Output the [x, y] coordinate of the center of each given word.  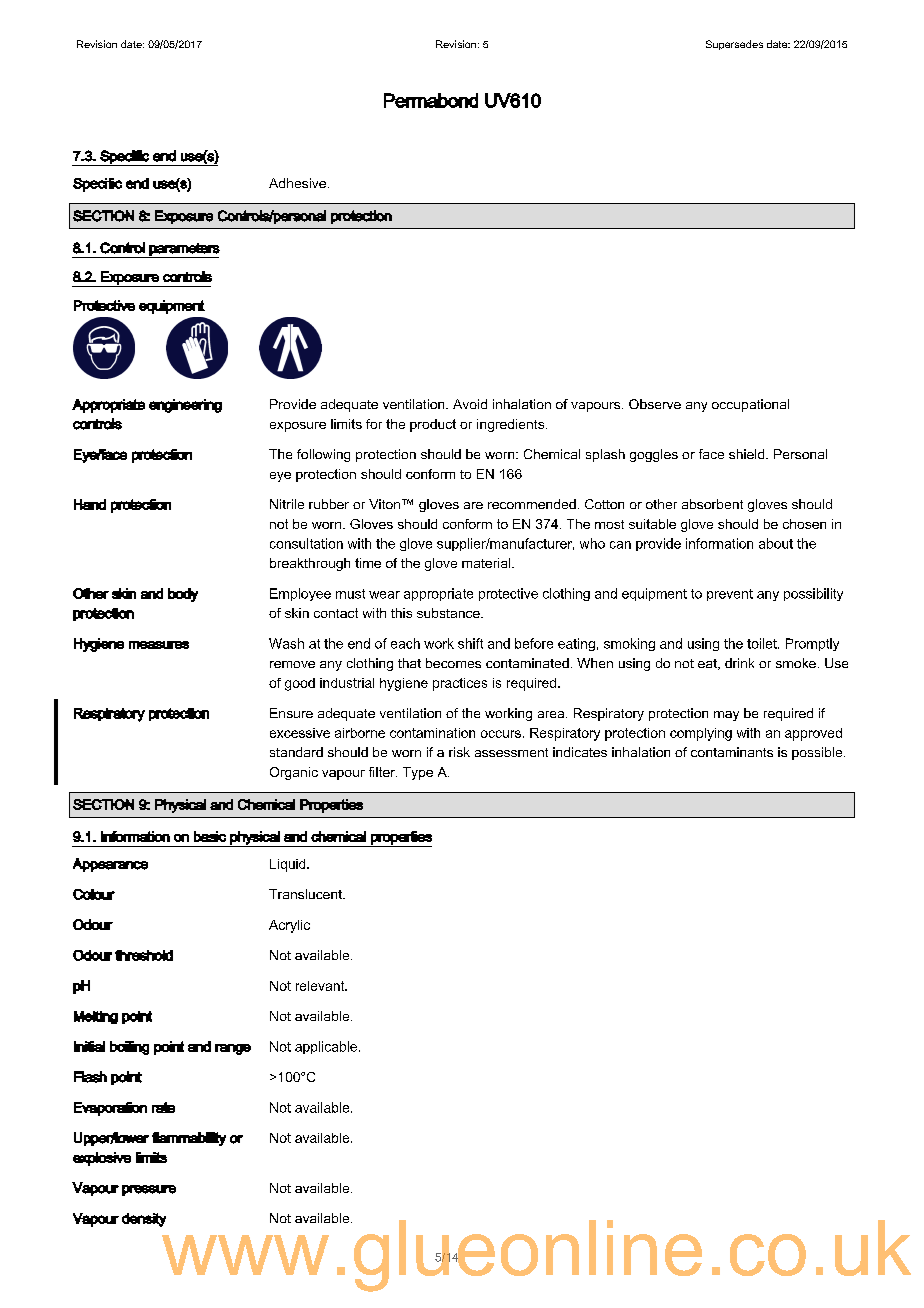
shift [470, 643]
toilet [763, 643]
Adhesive [297, 183]
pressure [149, 1190]
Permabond [431, 100]
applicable [326, 1047]
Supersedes [734, 45]
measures [159, 645]
